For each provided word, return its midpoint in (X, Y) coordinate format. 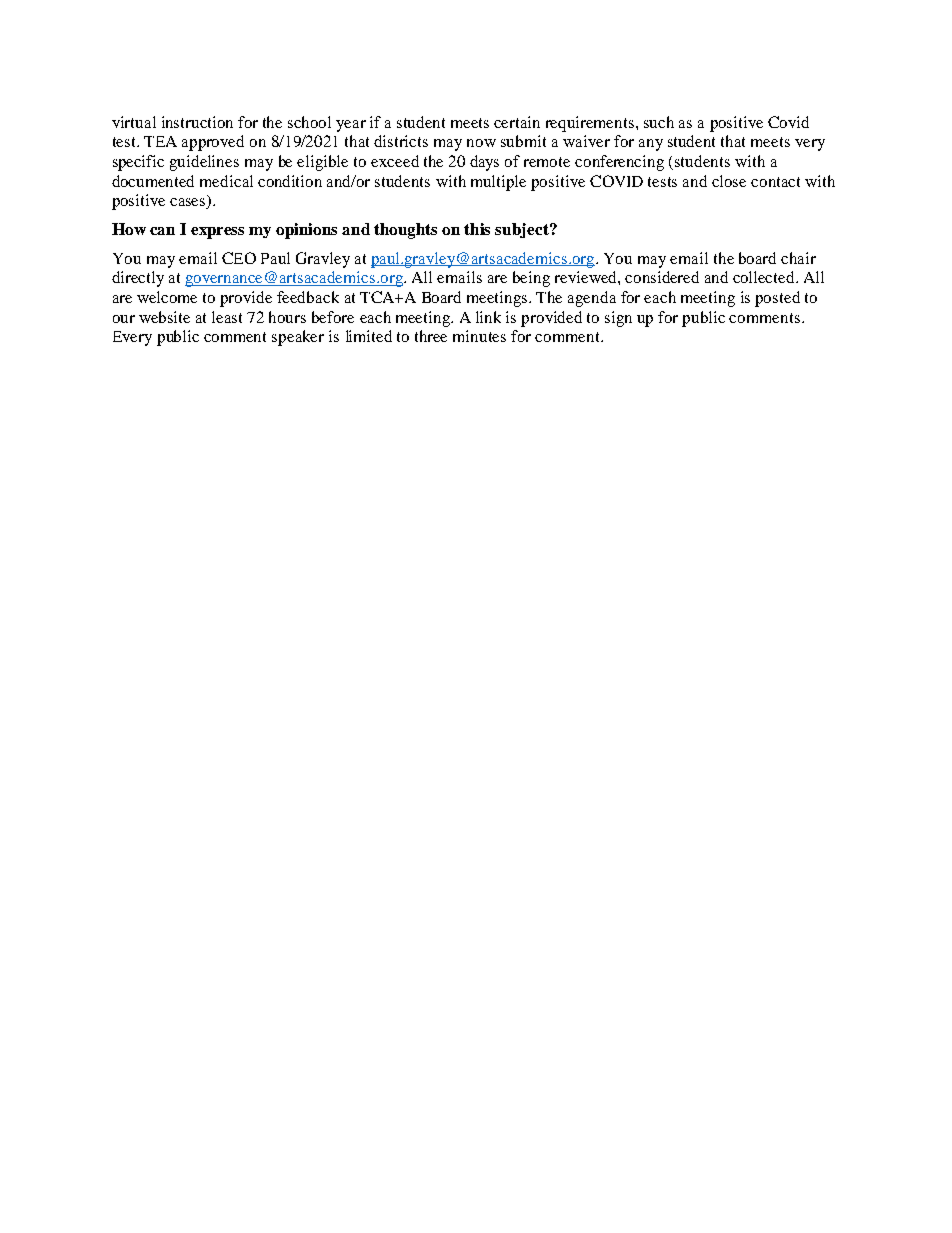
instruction (197, 122)
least (227, 317)
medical (226, 181)
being (531, 279)
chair (798, 258)
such (659, 122)
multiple (498, 183)
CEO (239, 258)
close (729, 181)
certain (517, 122)
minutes (479, 336)
